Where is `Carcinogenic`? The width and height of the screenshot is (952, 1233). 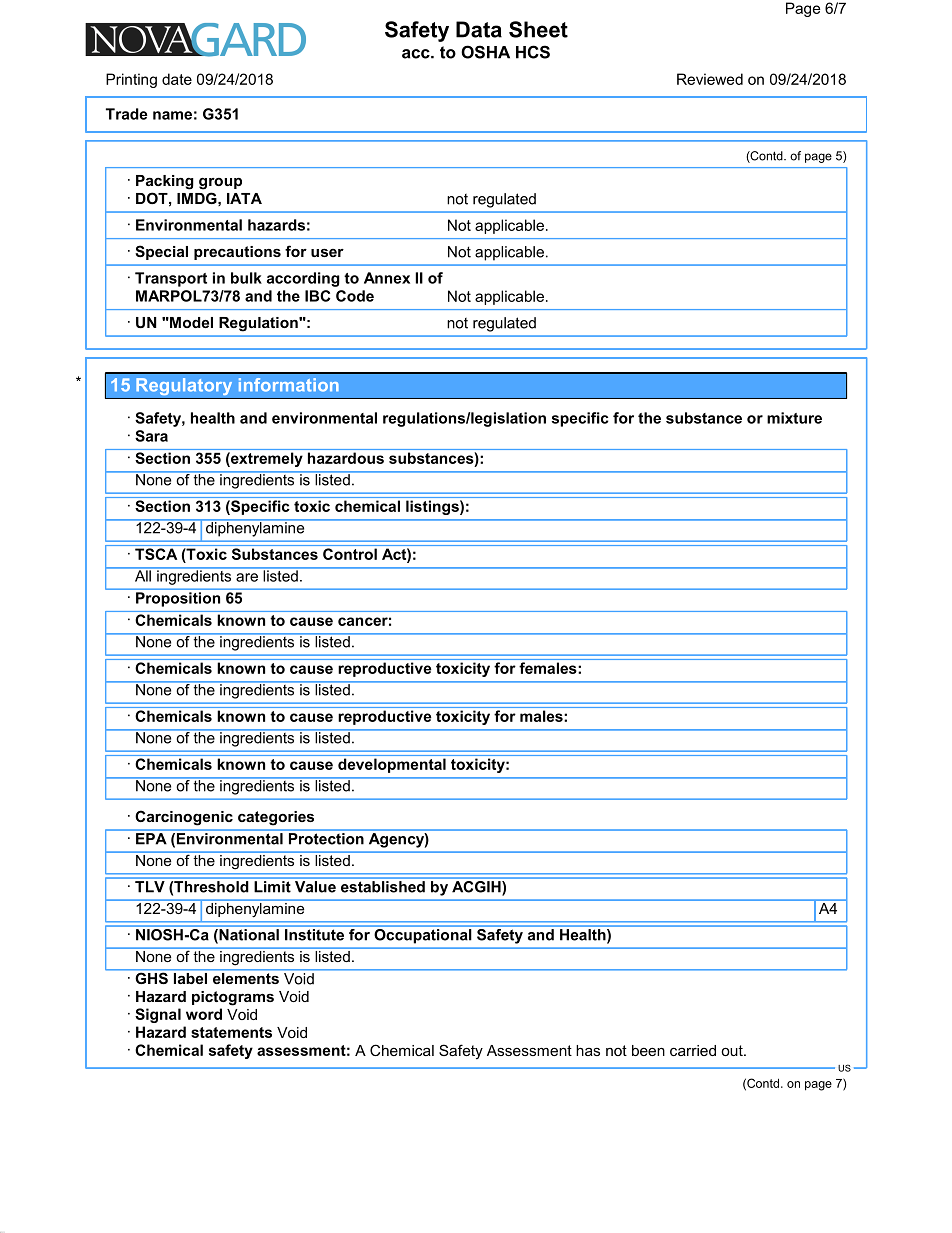
Carcinogenic is located at coordinates (184, 818).
